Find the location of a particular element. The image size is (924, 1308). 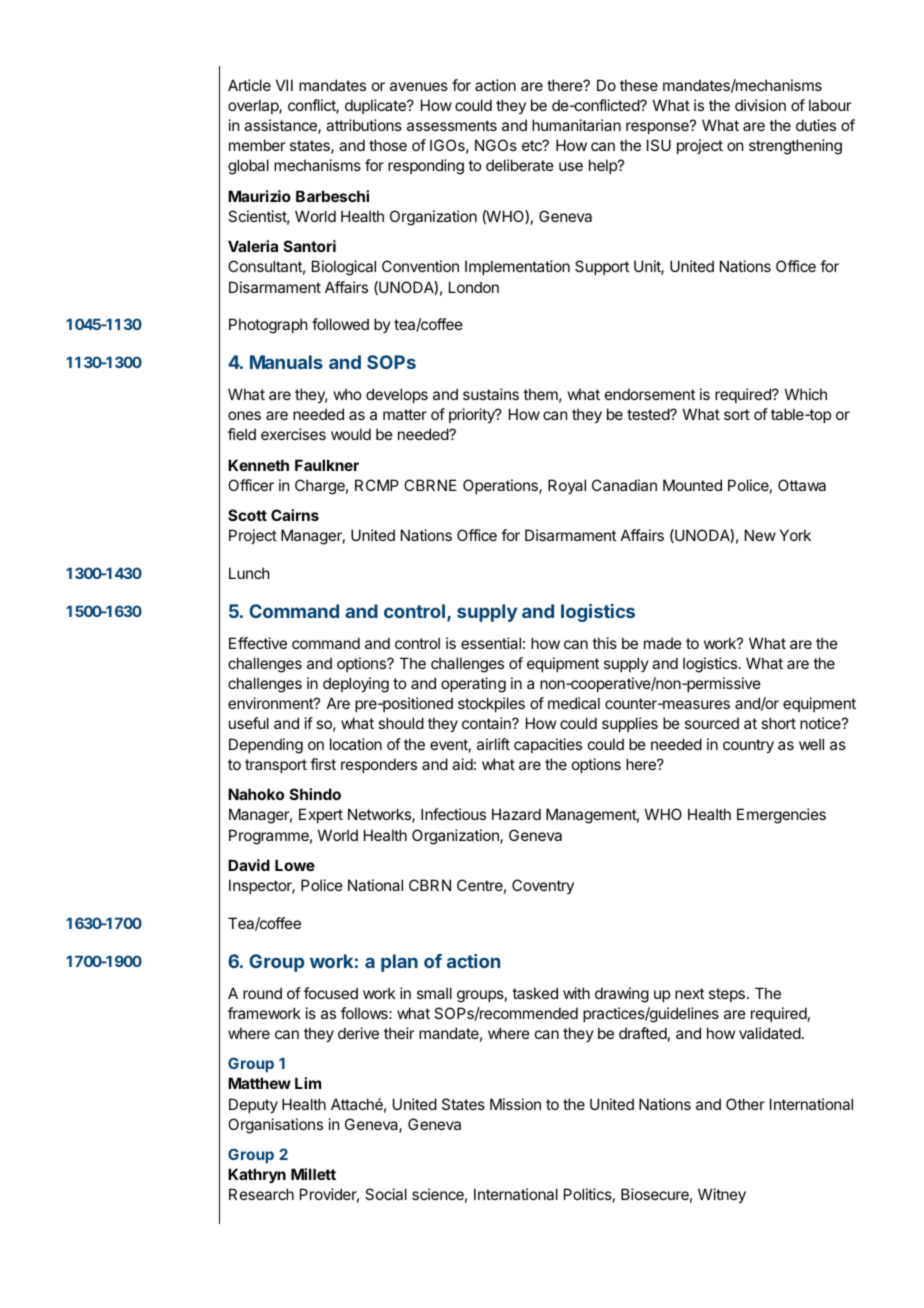

short is located at coordinates (778, 723).
